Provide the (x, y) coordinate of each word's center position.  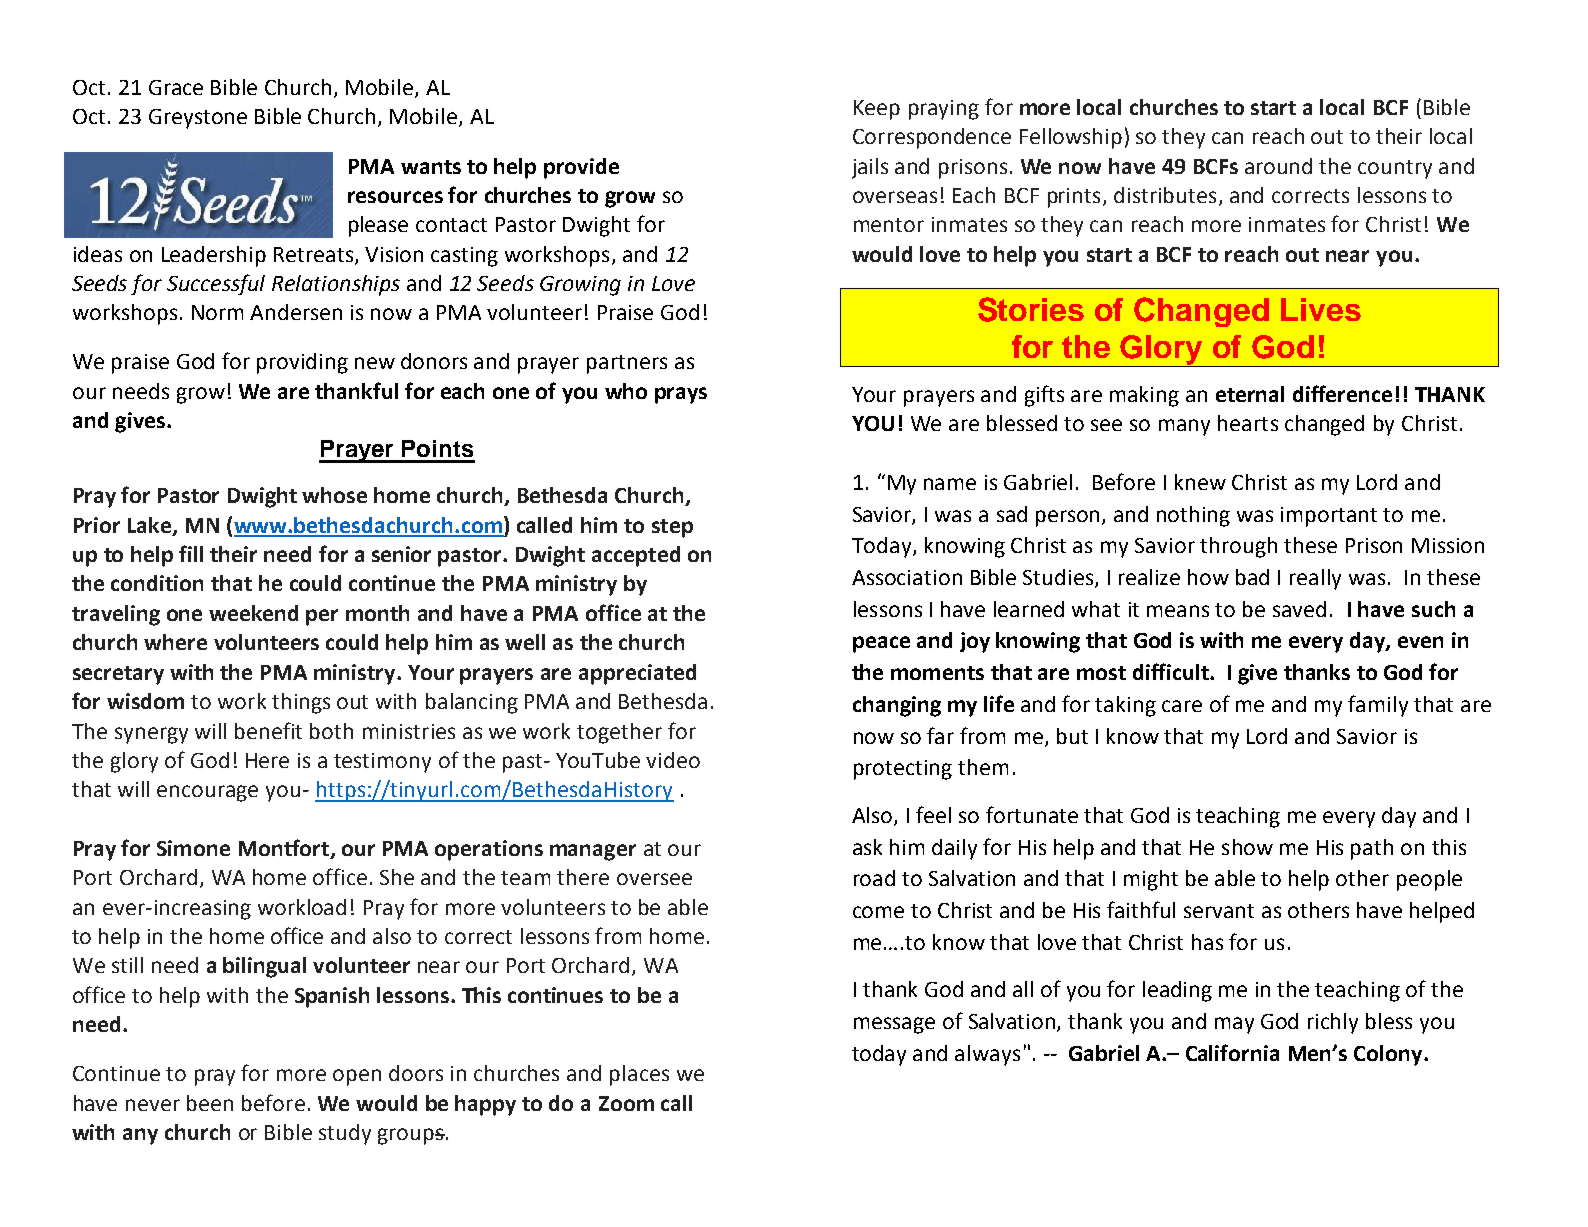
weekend (253, 613)
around (1278, 166)
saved (1299, 609)
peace (881, 644)
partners (627, 364)
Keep (877, 110)
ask (867, 847)
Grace (176, 87)
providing (302, 363)
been (210, 1103)
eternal (1250, 394)
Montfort (285, 849)
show (1247, 847)
